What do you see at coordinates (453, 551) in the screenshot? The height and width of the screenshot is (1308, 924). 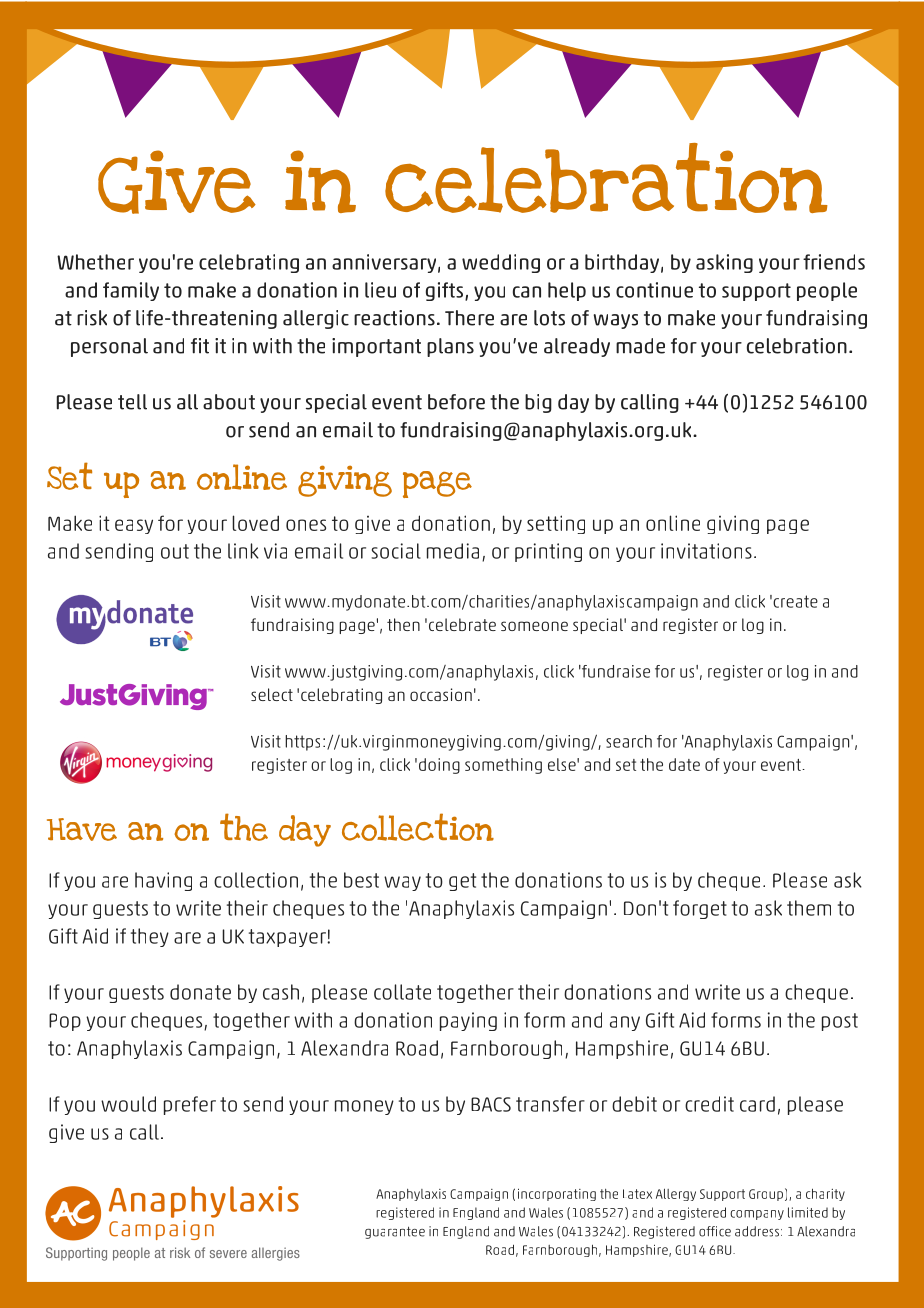 I see `media` at bounding box center [453, 551].
